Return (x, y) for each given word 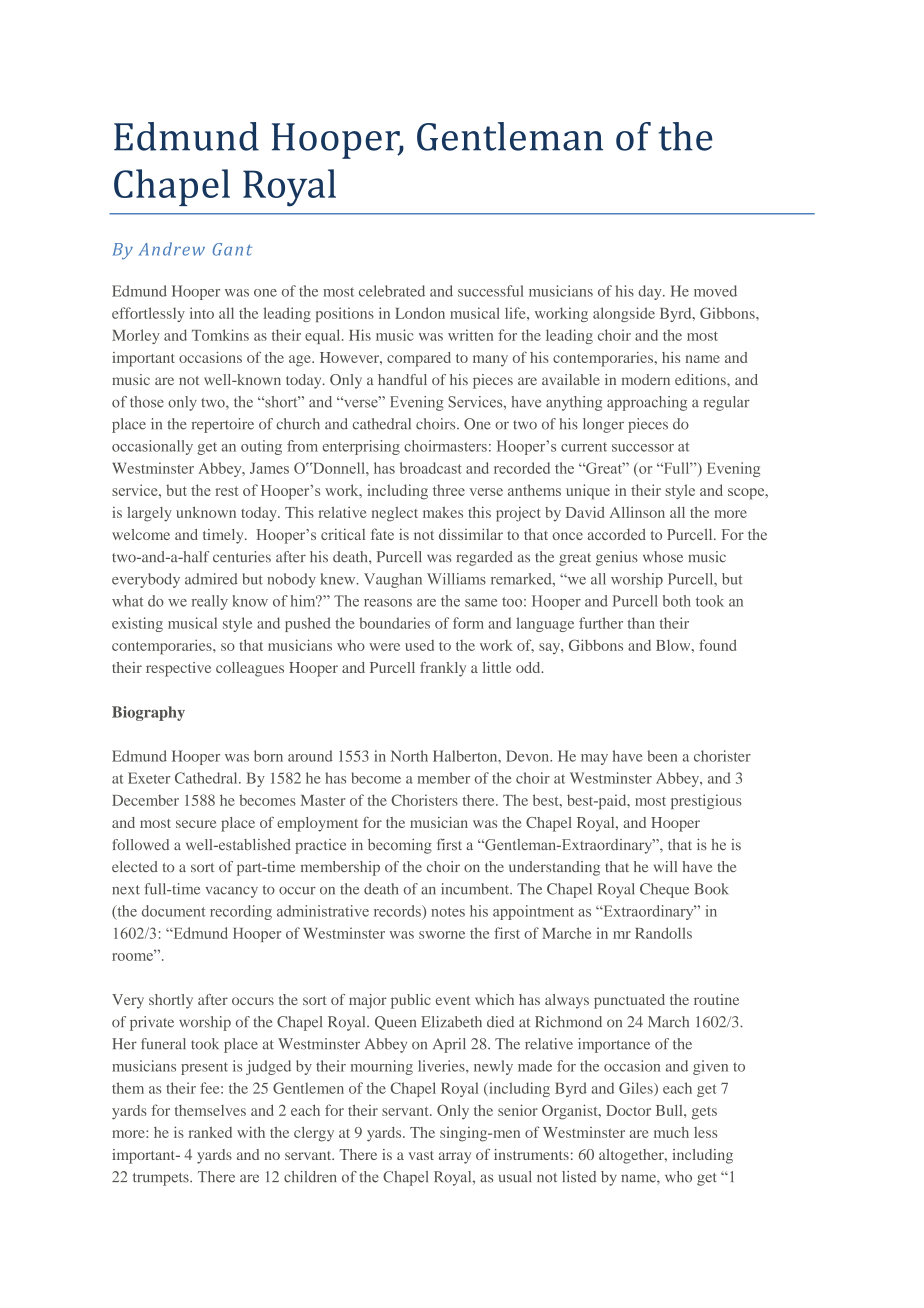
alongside (624, 314)
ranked (210, 1132)
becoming (400, 846)
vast (421, 1155)
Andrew (172, 249)
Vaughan (393, 580)
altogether (632, 1156)
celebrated (392, 291)
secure (196, 824)
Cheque (664, 890)
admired (211, 579)
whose (663, 557)
